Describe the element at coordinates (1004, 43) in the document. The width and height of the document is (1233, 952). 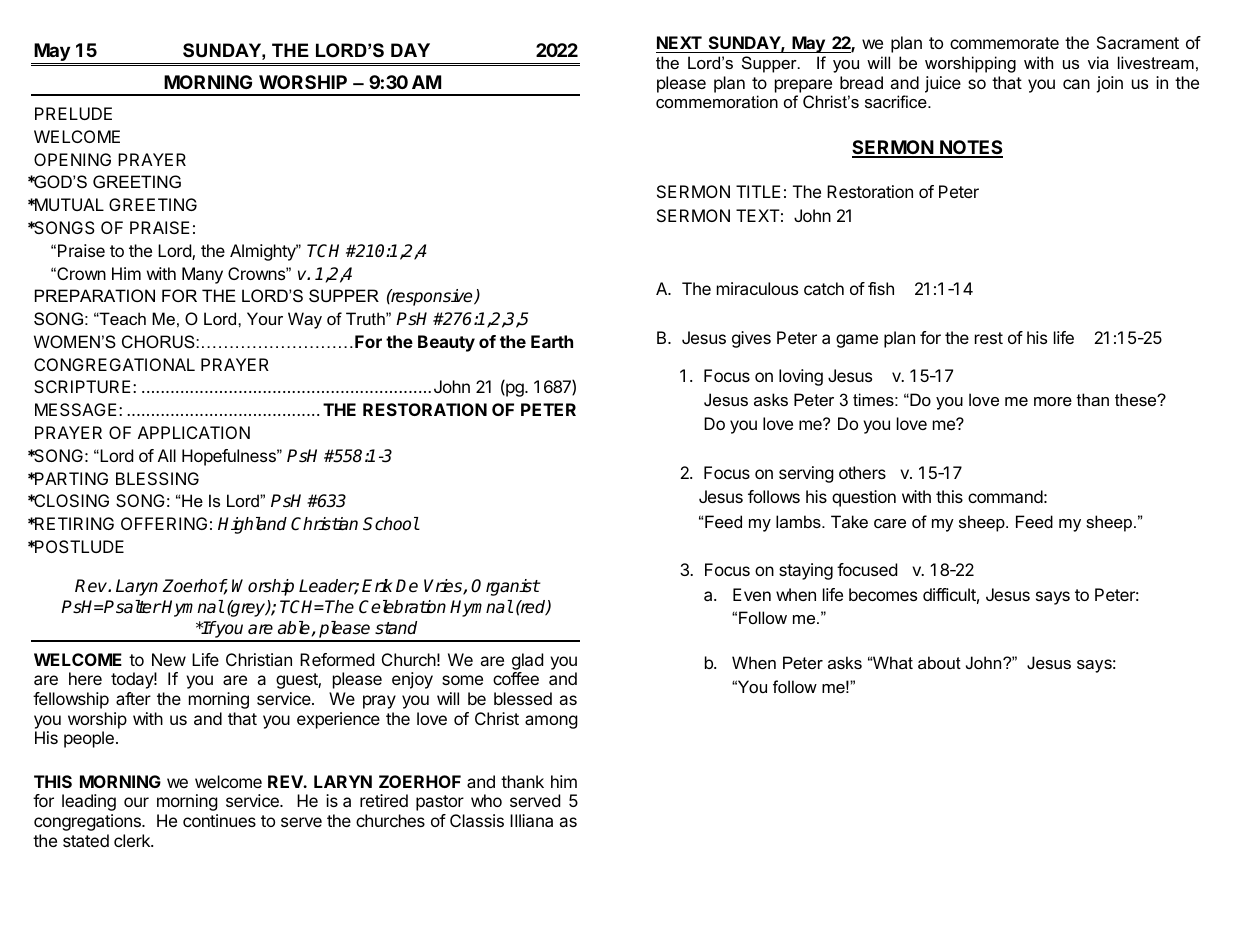
I see `commemorate` at that location.
